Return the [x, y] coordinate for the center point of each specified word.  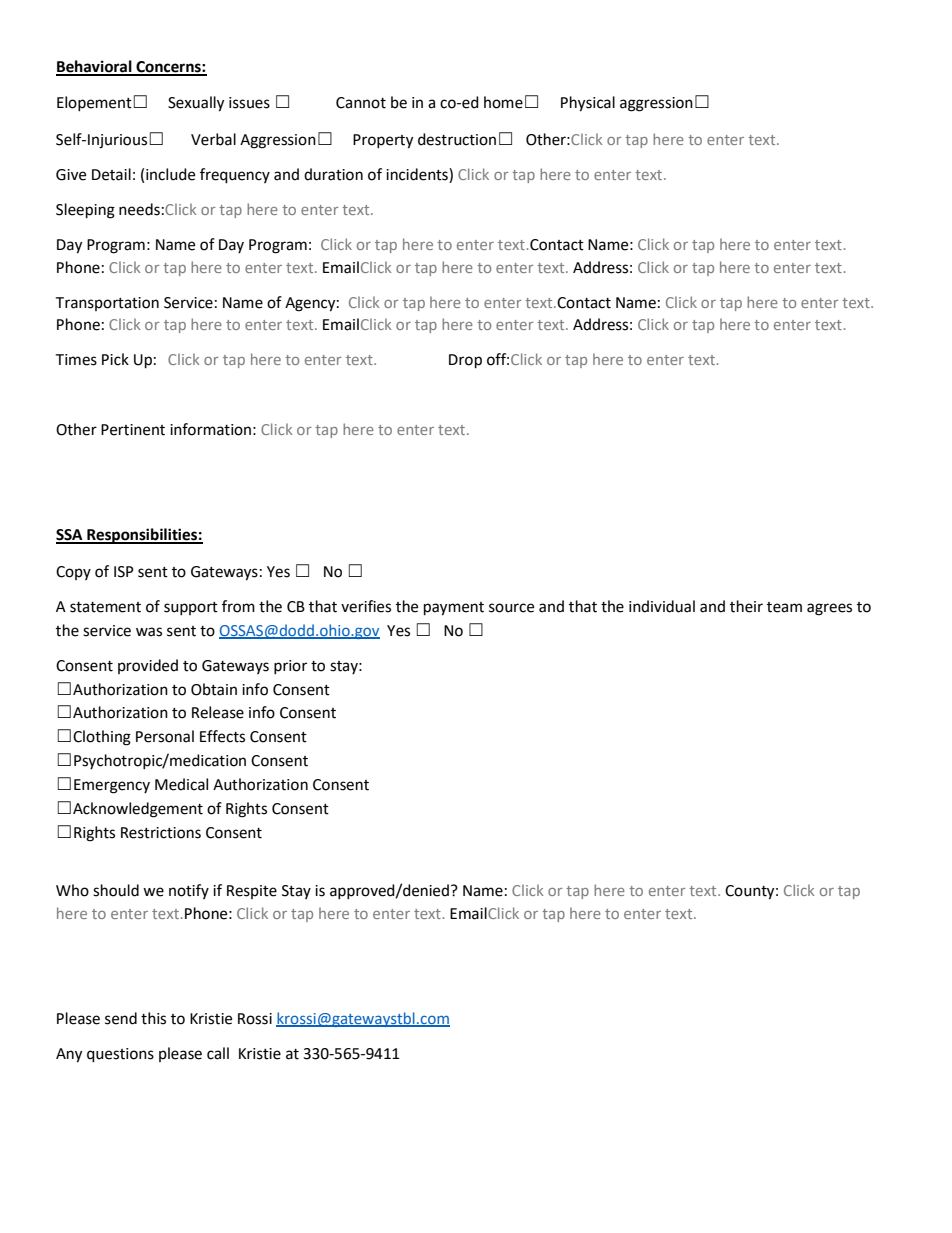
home [503, 102]
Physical [588, 104]
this [153, 1018]
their [746, 606]
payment [454, 609]
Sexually [196, 104]
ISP [124, 572]
